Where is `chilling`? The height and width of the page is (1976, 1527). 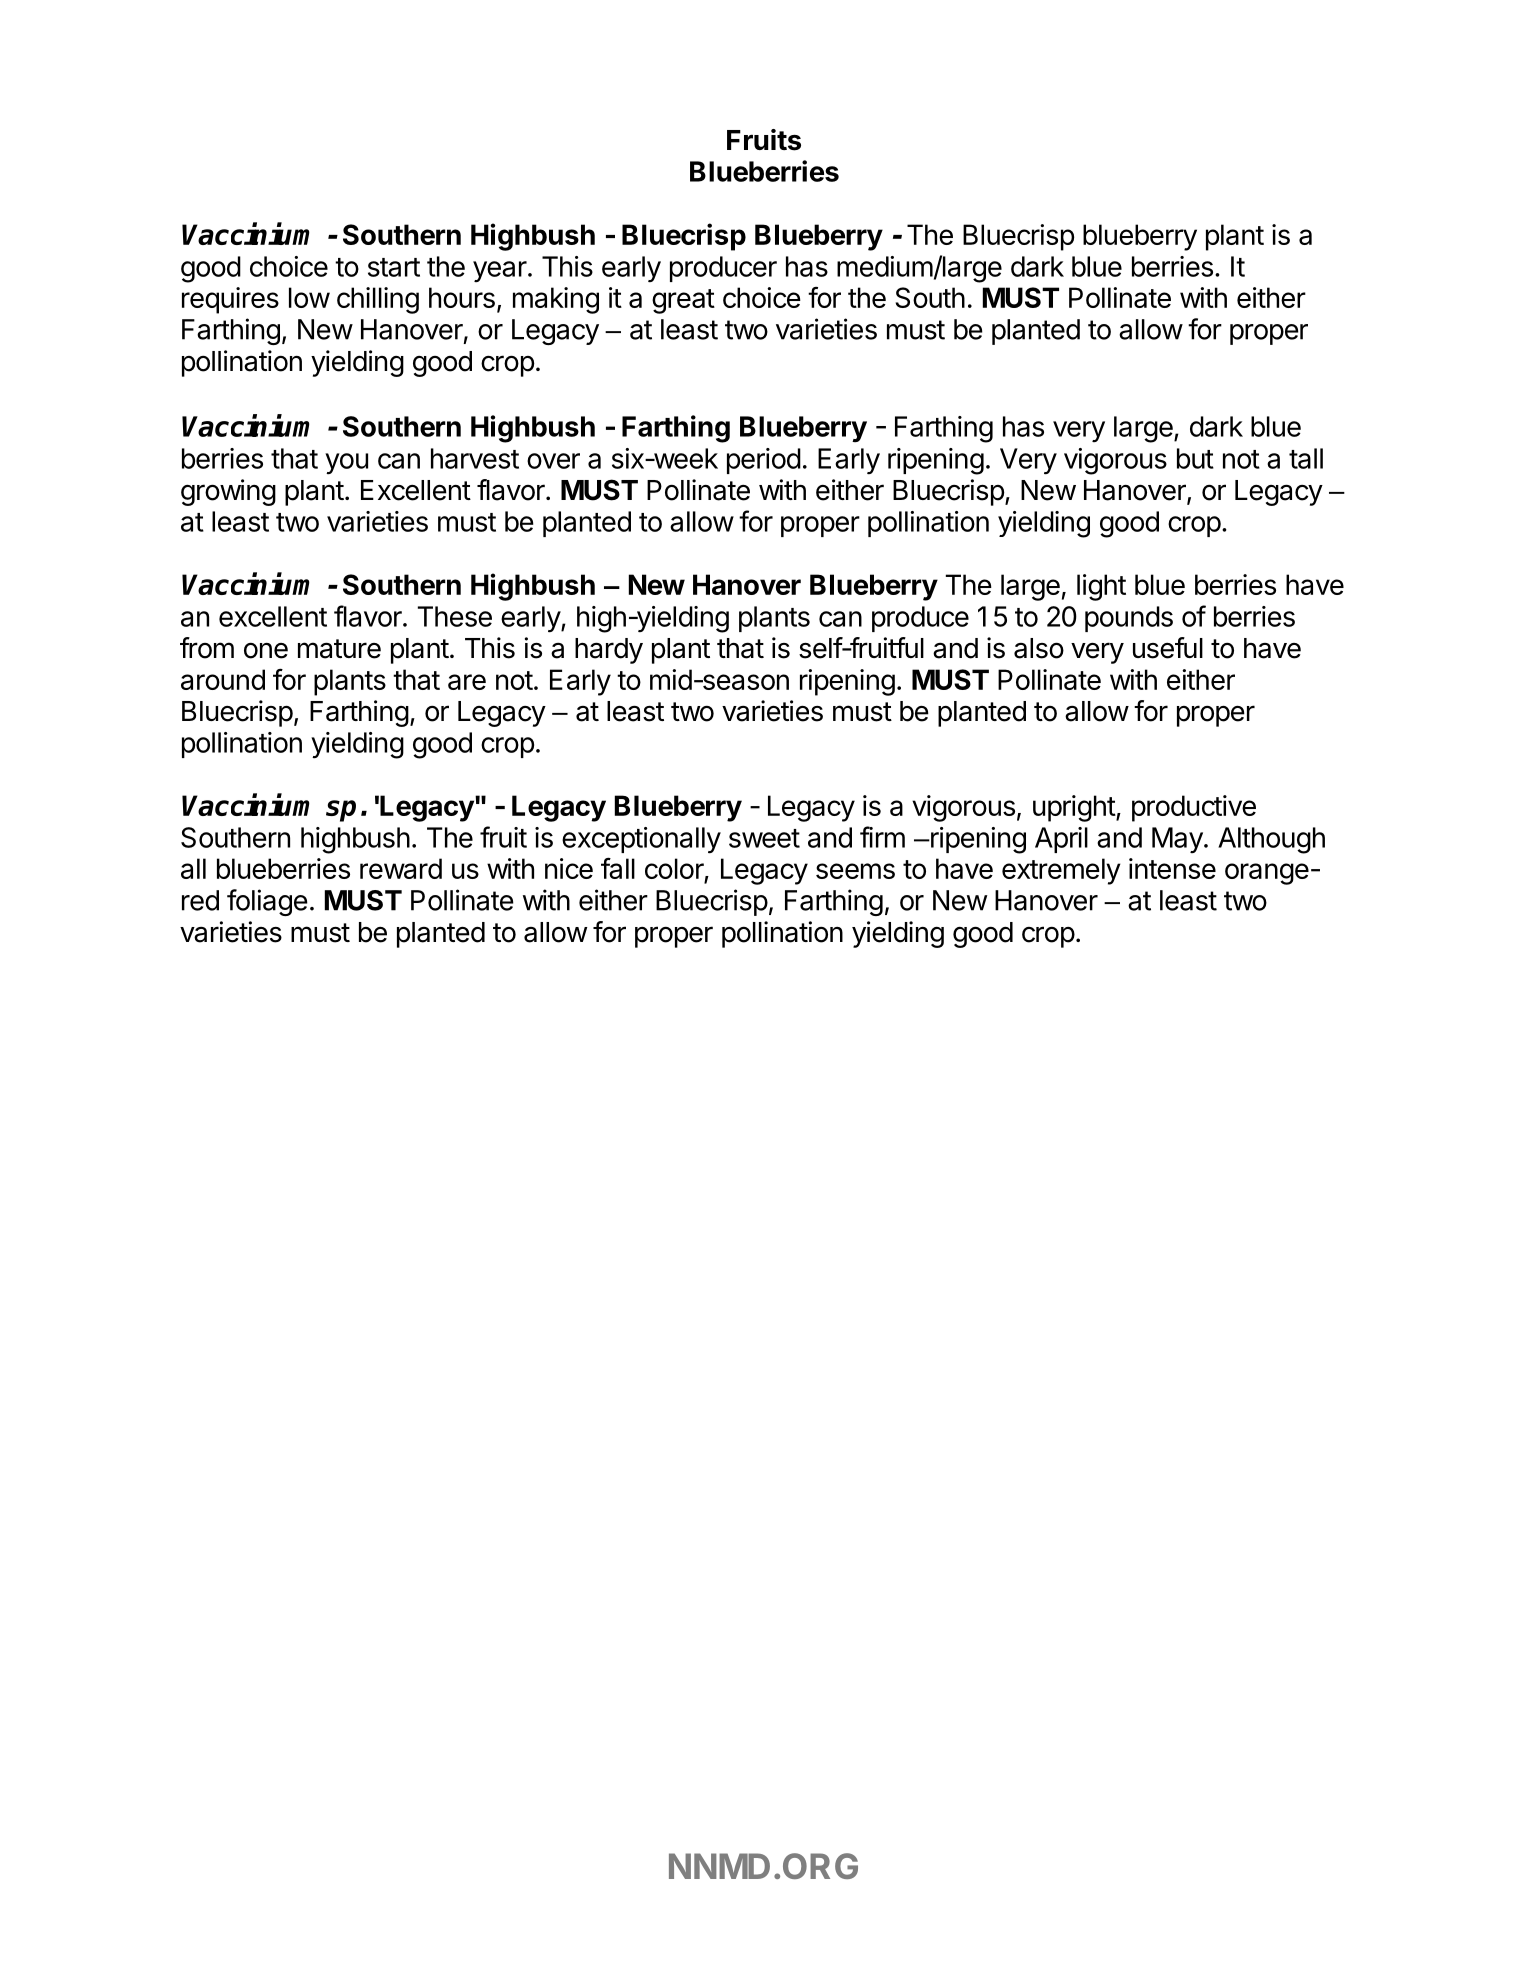
chilling is located at coordinates (378, 300).
